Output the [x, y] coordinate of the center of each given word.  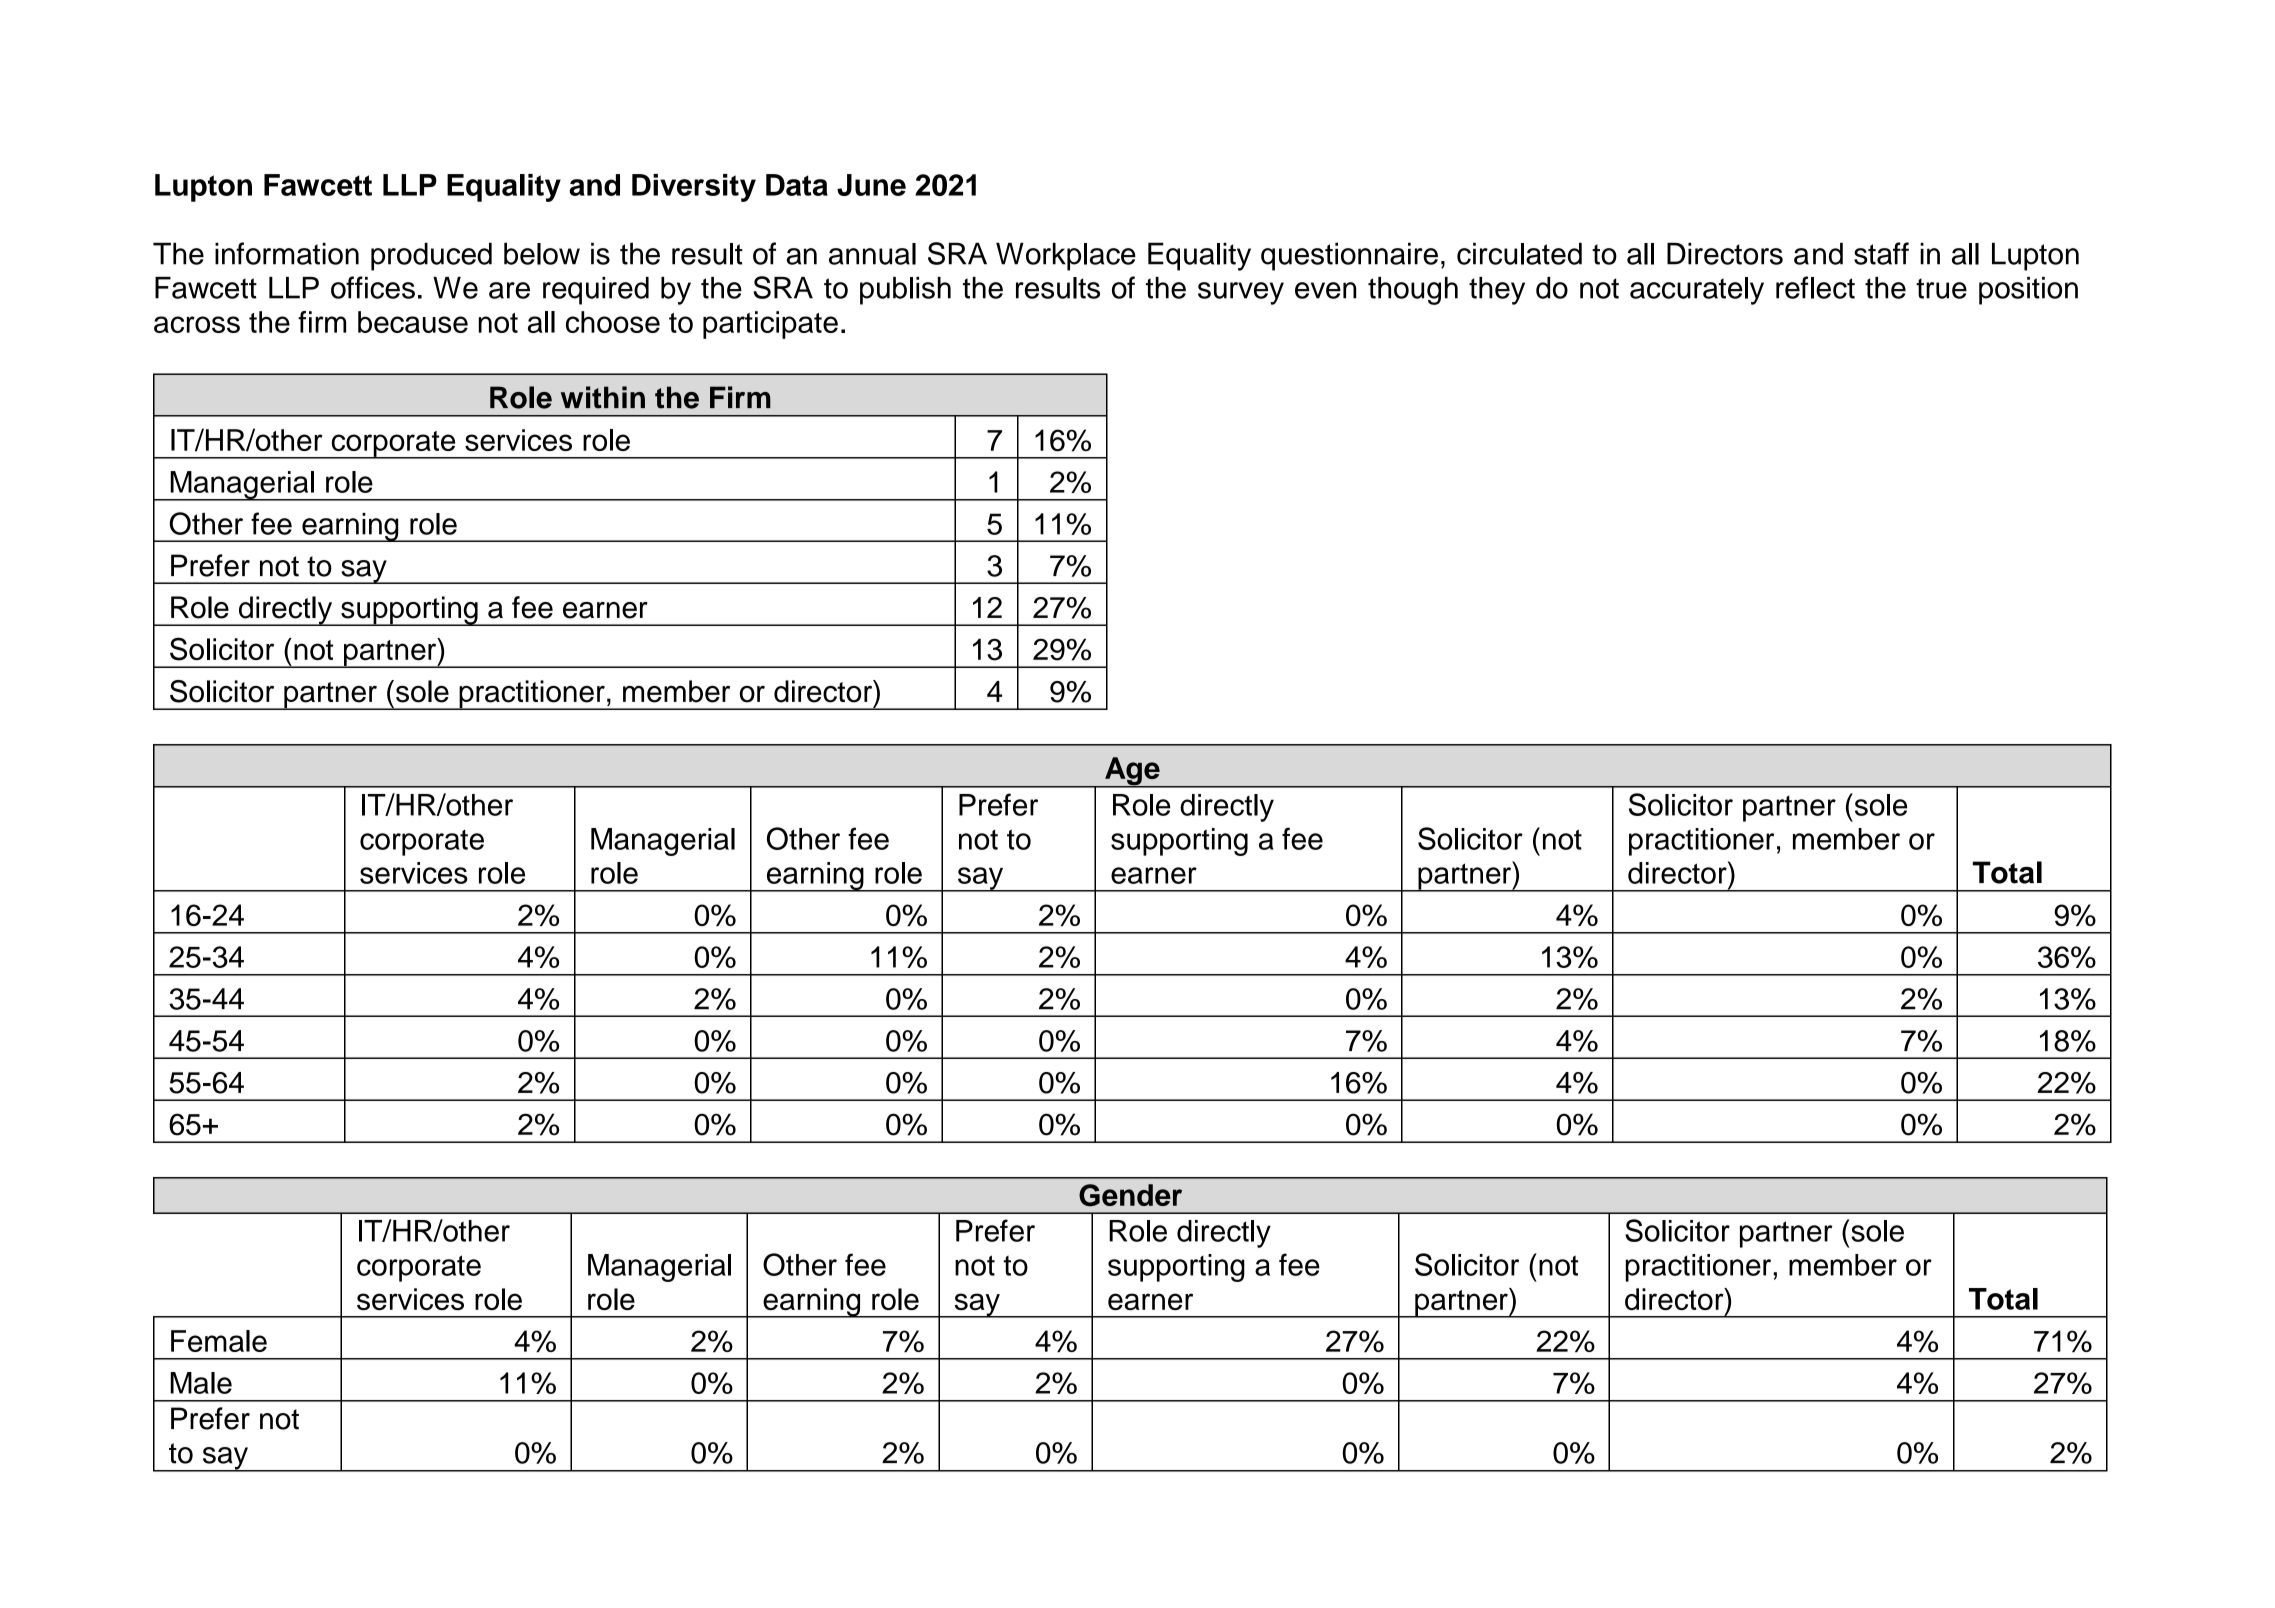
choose [613, 322]
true [1941, 288]
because [413, 322]
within [603, 397]
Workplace [1066, 256]
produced [431, 256]
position [2028, 291]
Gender [1130, 1195]
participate [770, 325]
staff [1881, 253]
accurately [1697, 291]
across [197, 324]
